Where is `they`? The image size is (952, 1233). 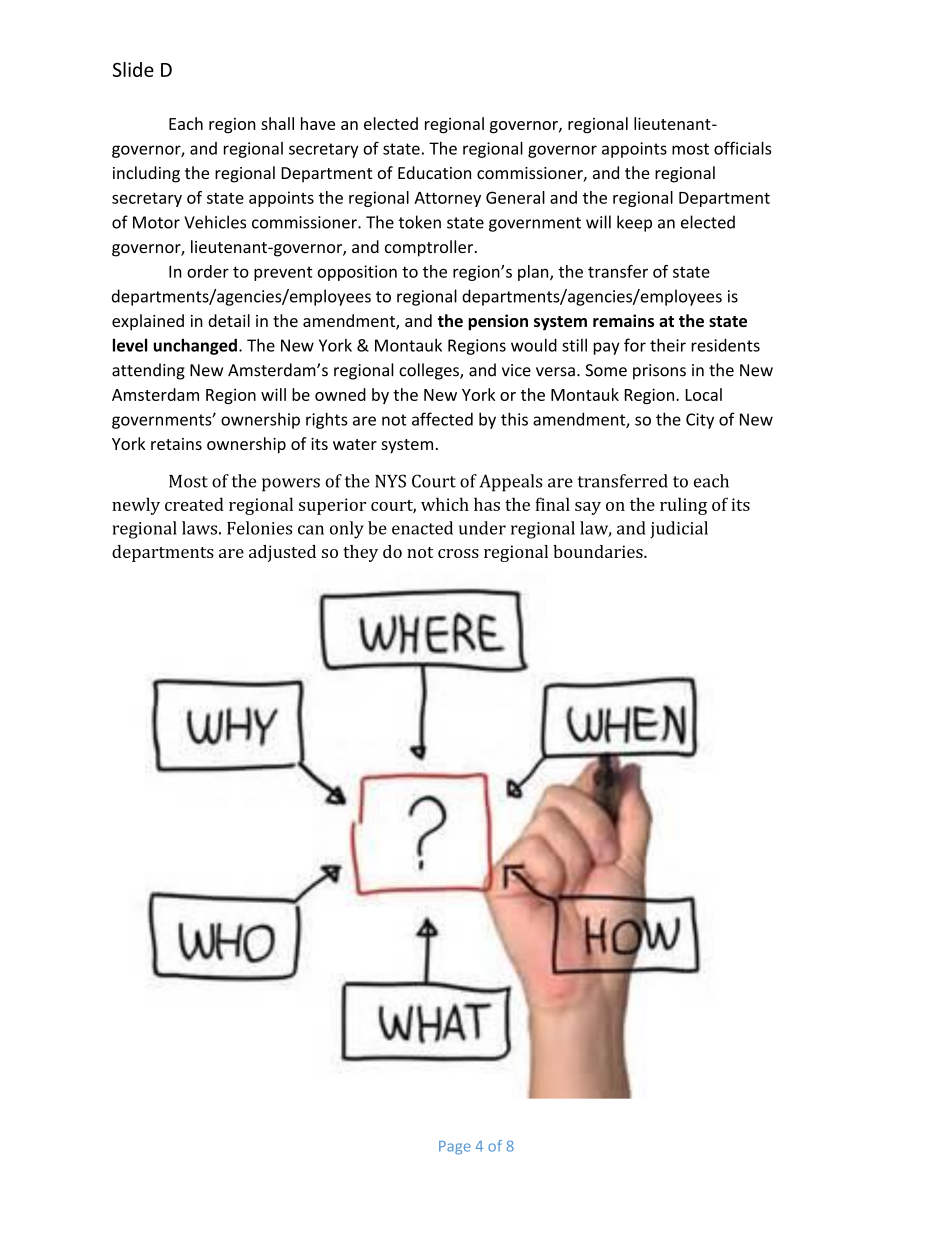
they is located at coordinates (360, 553).
